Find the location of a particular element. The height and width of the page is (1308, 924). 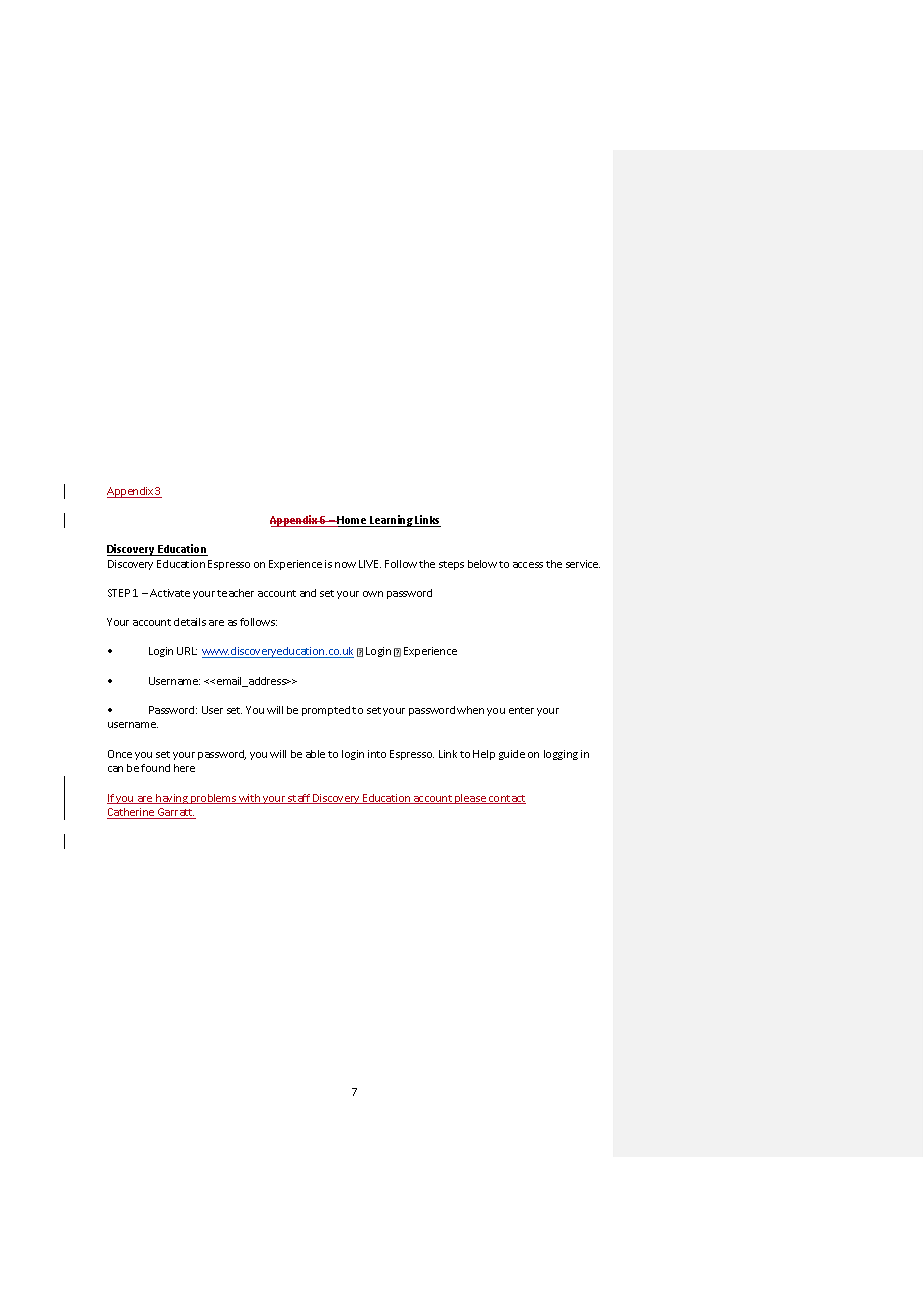

own is located at coordinates (373, 594).
